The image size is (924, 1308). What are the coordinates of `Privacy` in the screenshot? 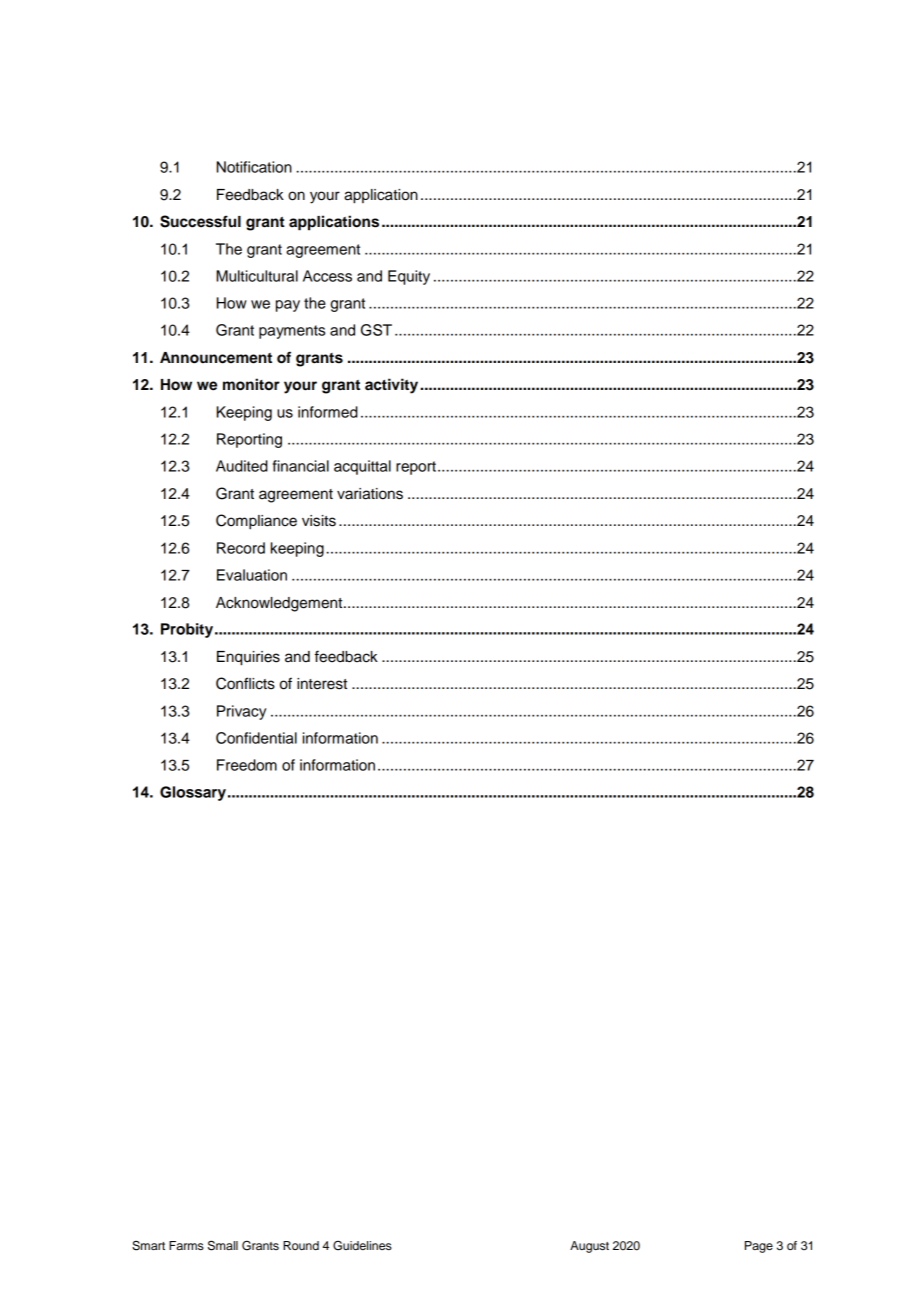 It's located at (241, 712).
